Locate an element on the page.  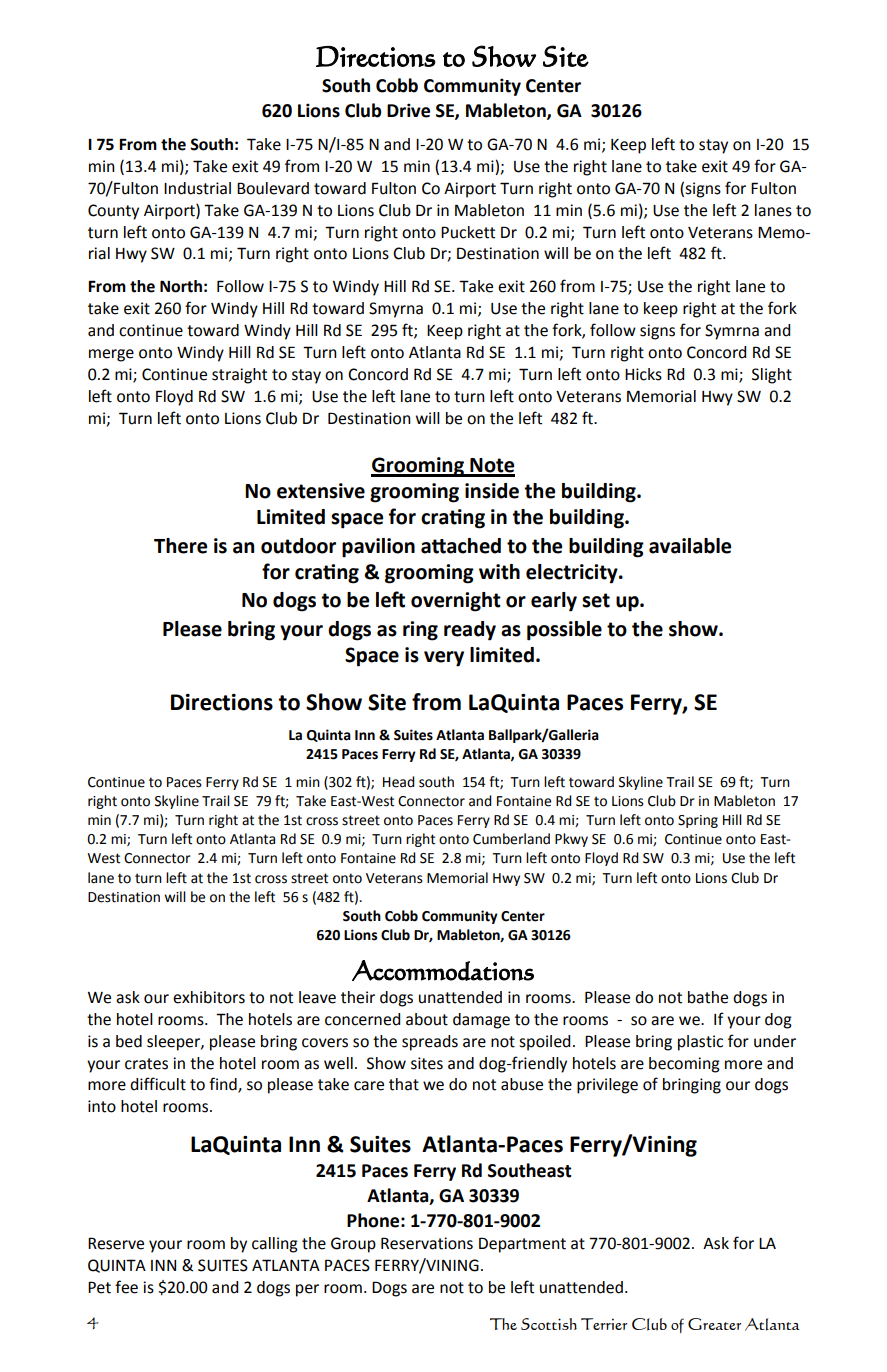
Drive is located at coordinates (408, 110).
